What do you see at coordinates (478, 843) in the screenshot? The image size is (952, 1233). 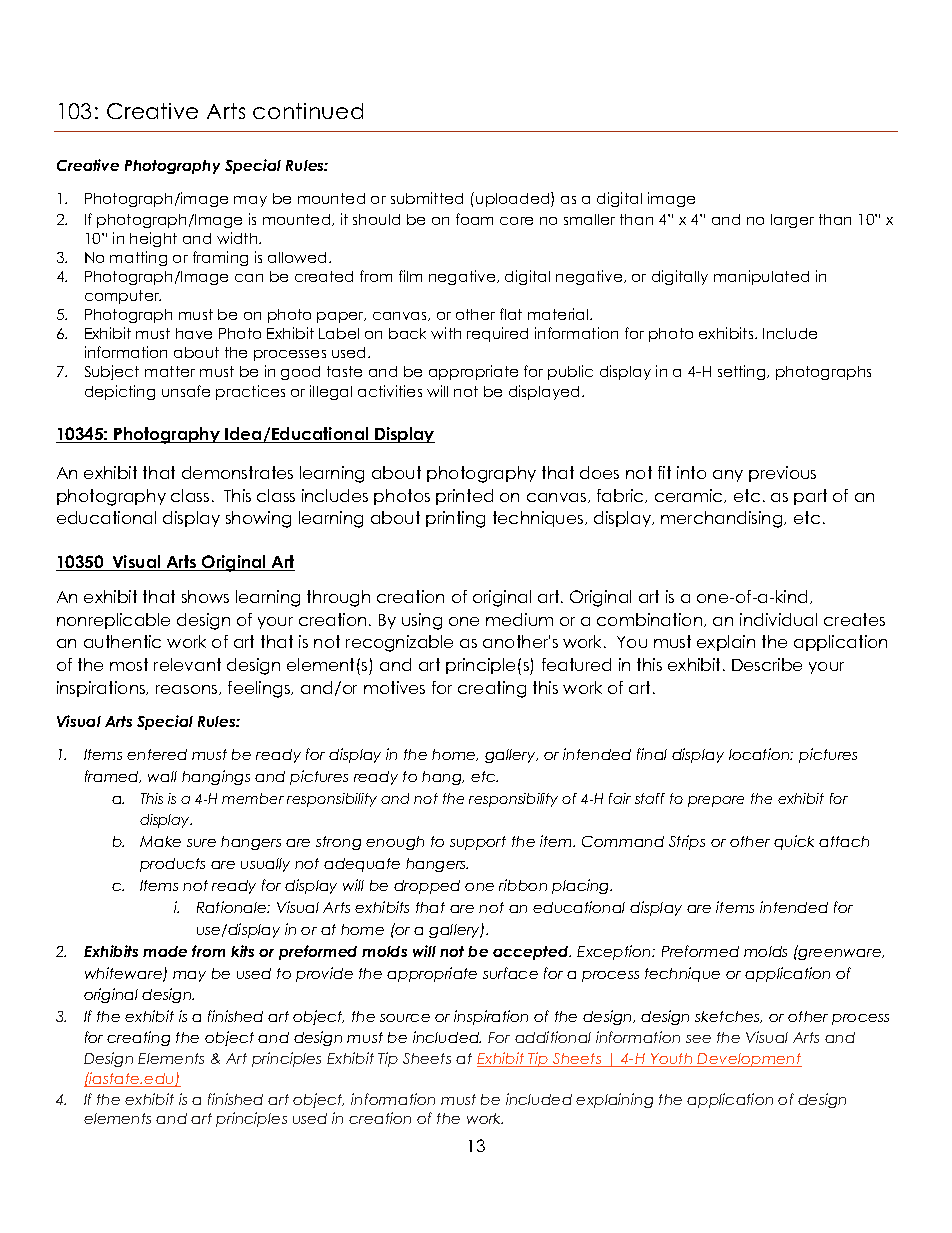 I see `support` at bounding box center [478, 843].
